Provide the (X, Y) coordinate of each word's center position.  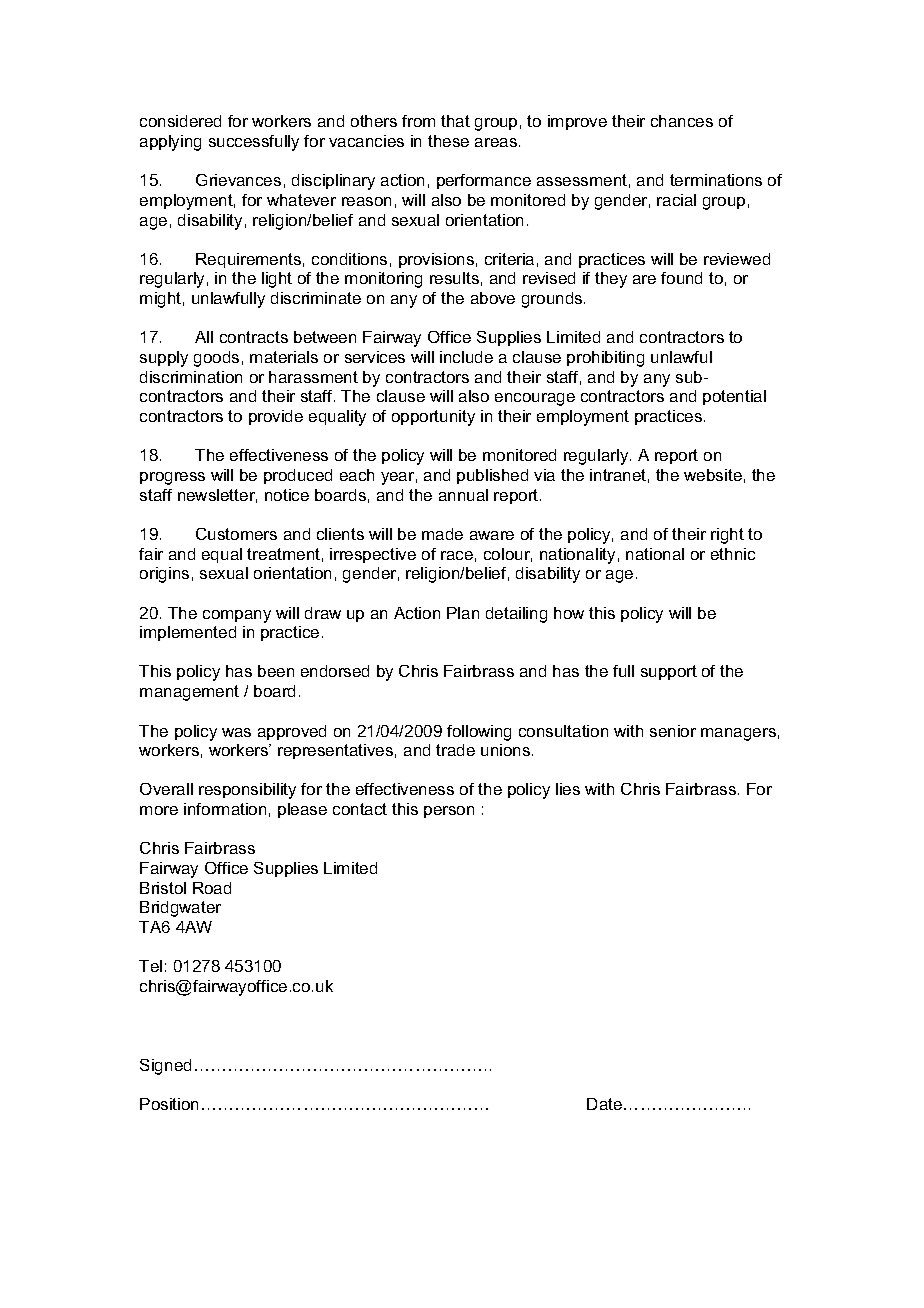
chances (682, 121)
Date (606, 1104)
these (448, 141)
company (237, 616)
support (669, 672)
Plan (463, 613)
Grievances (238, 180)
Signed (165, 1067)
